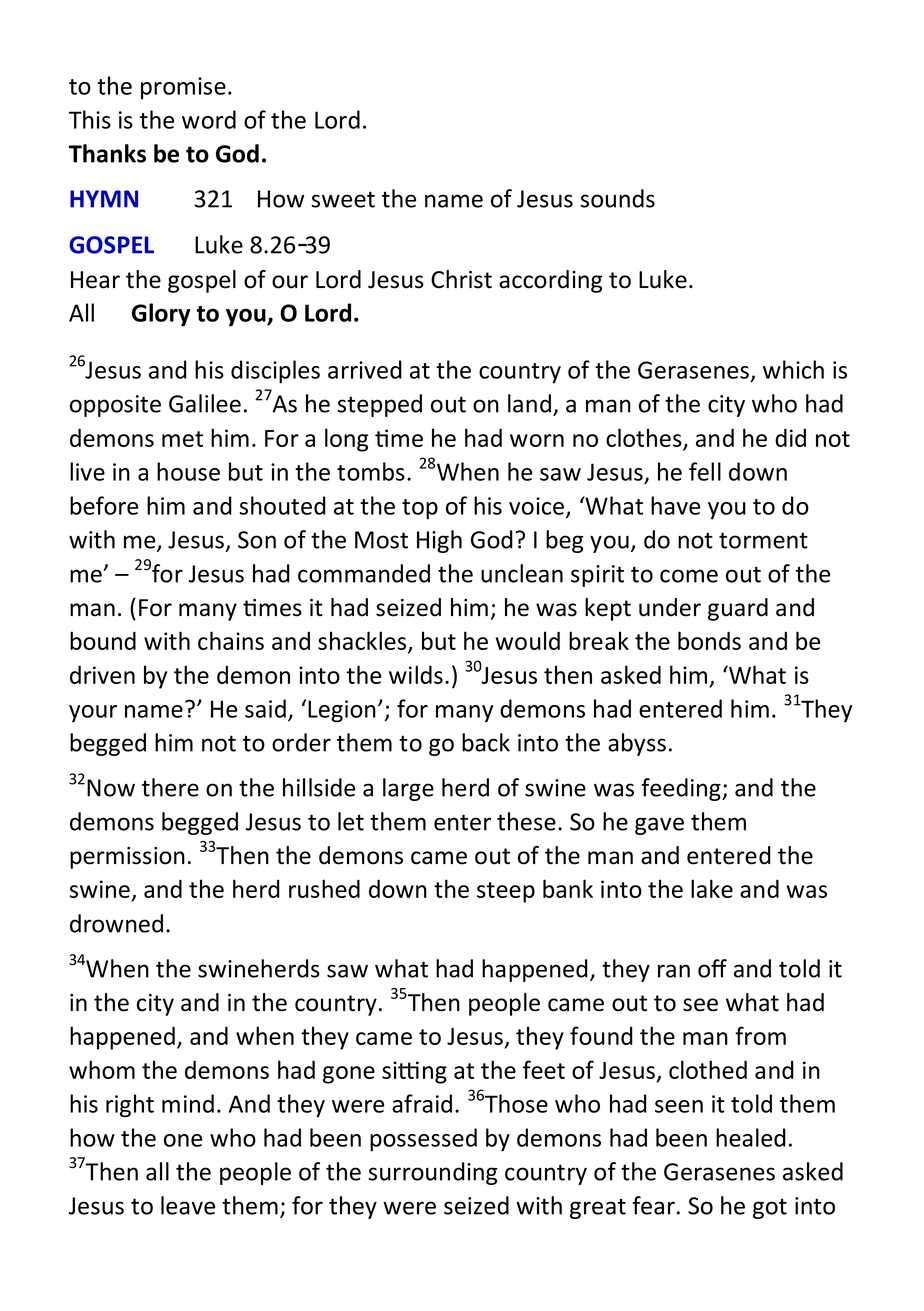 The height and width of the screenshot is (1311, 924). I want to click on fell, so click(705, 471).
